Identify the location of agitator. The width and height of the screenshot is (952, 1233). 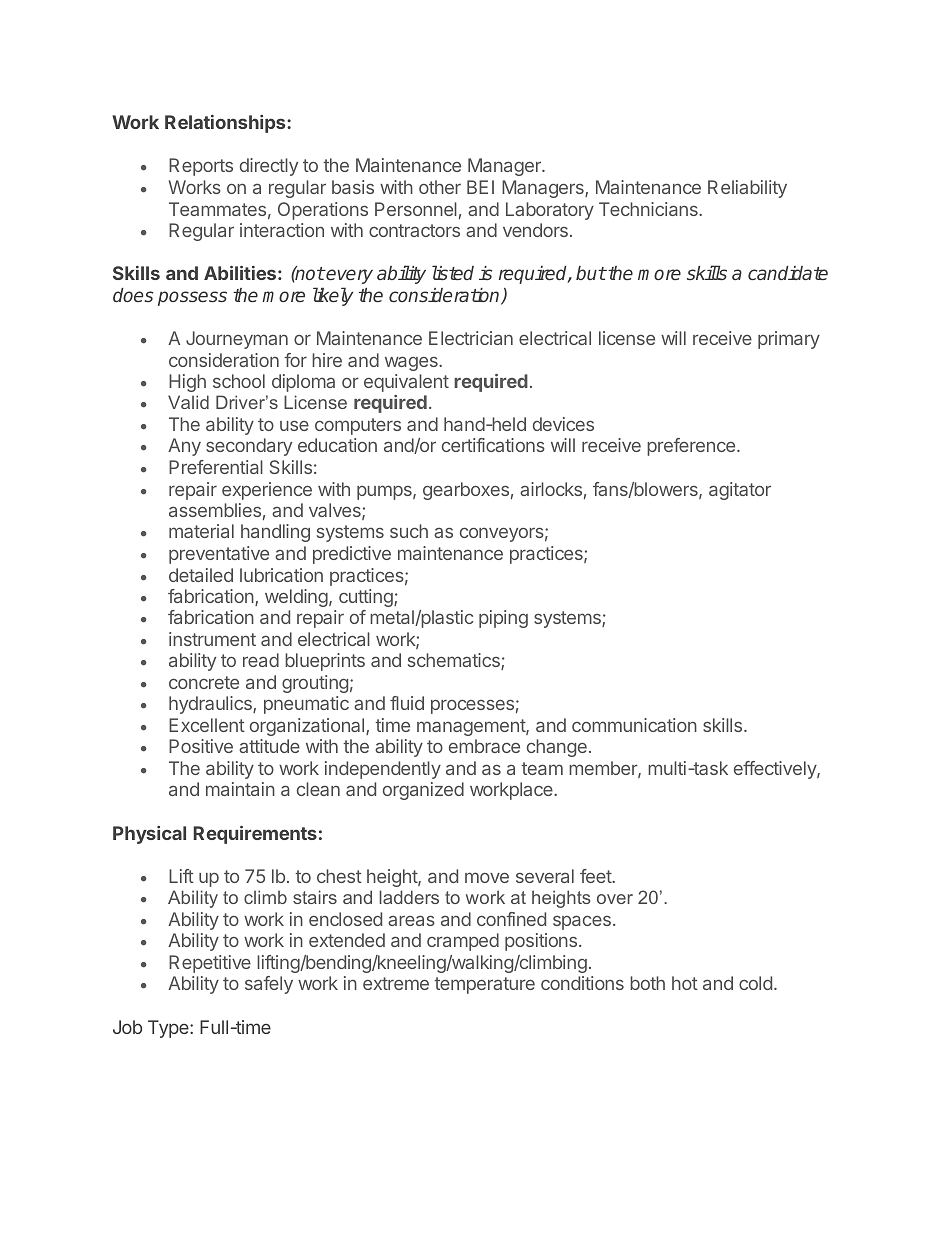
(740, 491).
